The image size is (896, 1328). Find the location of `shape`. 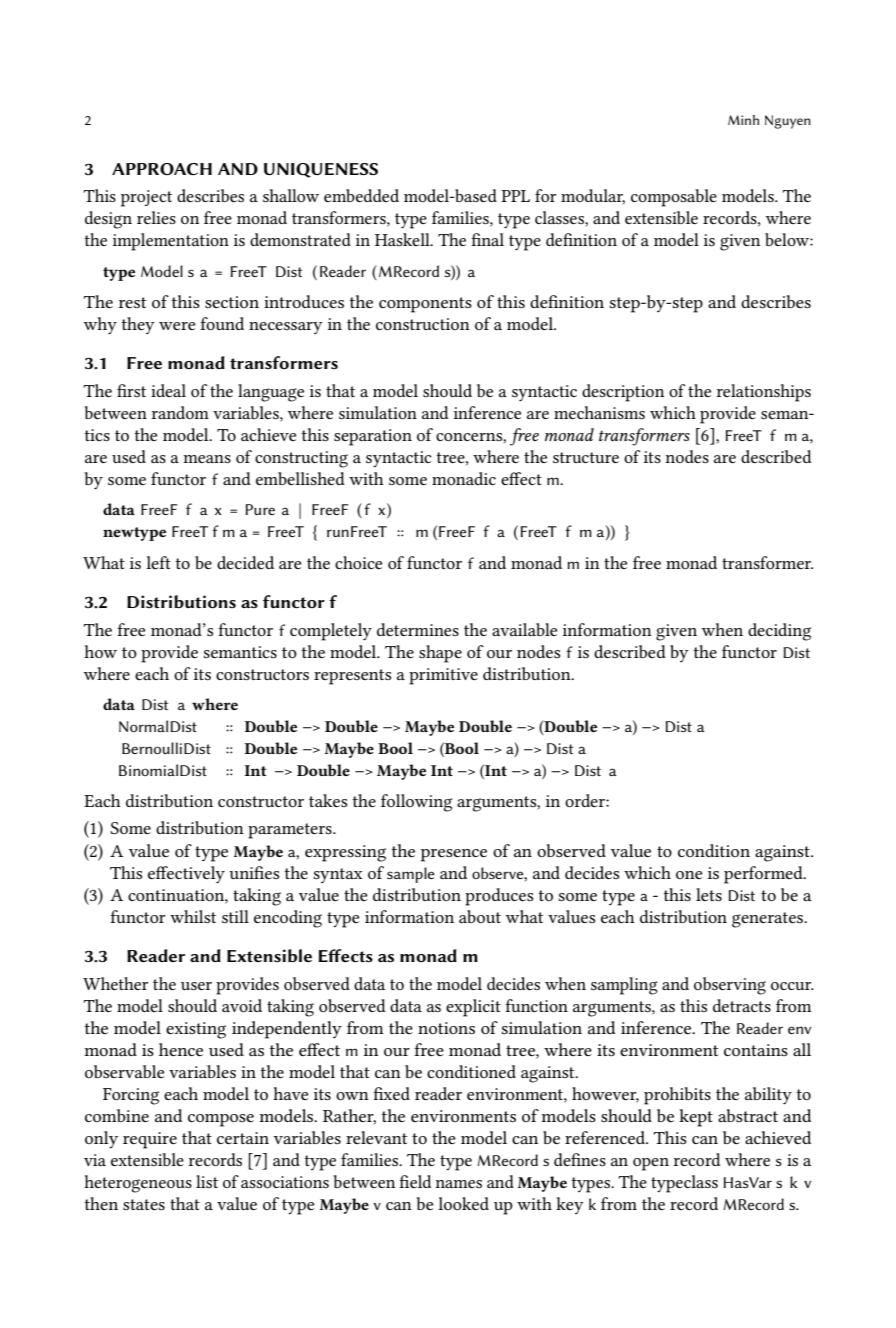

shape is located at coordinates (440, 654).
